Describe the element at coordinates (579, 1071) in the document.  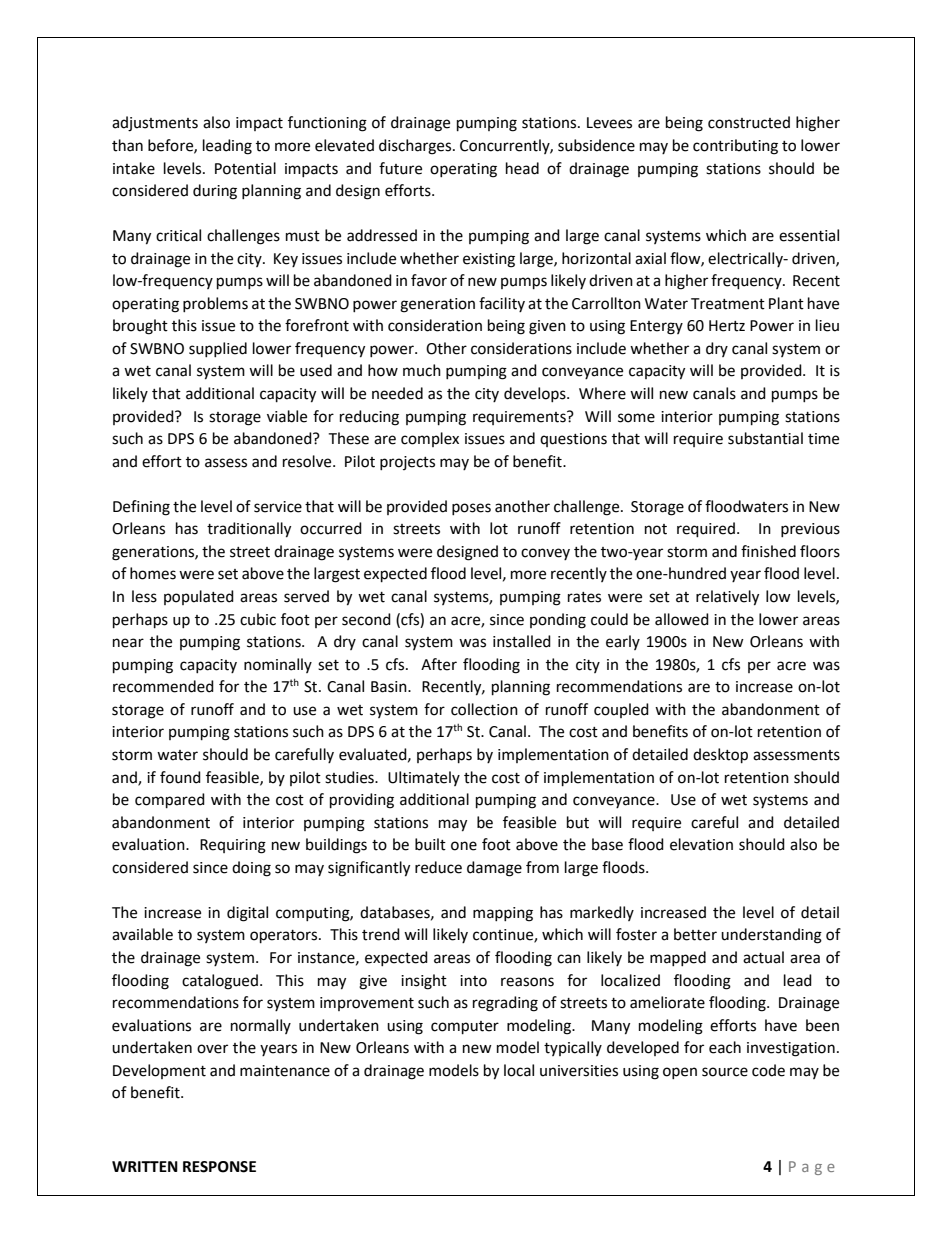
I see `universities` at that location.
